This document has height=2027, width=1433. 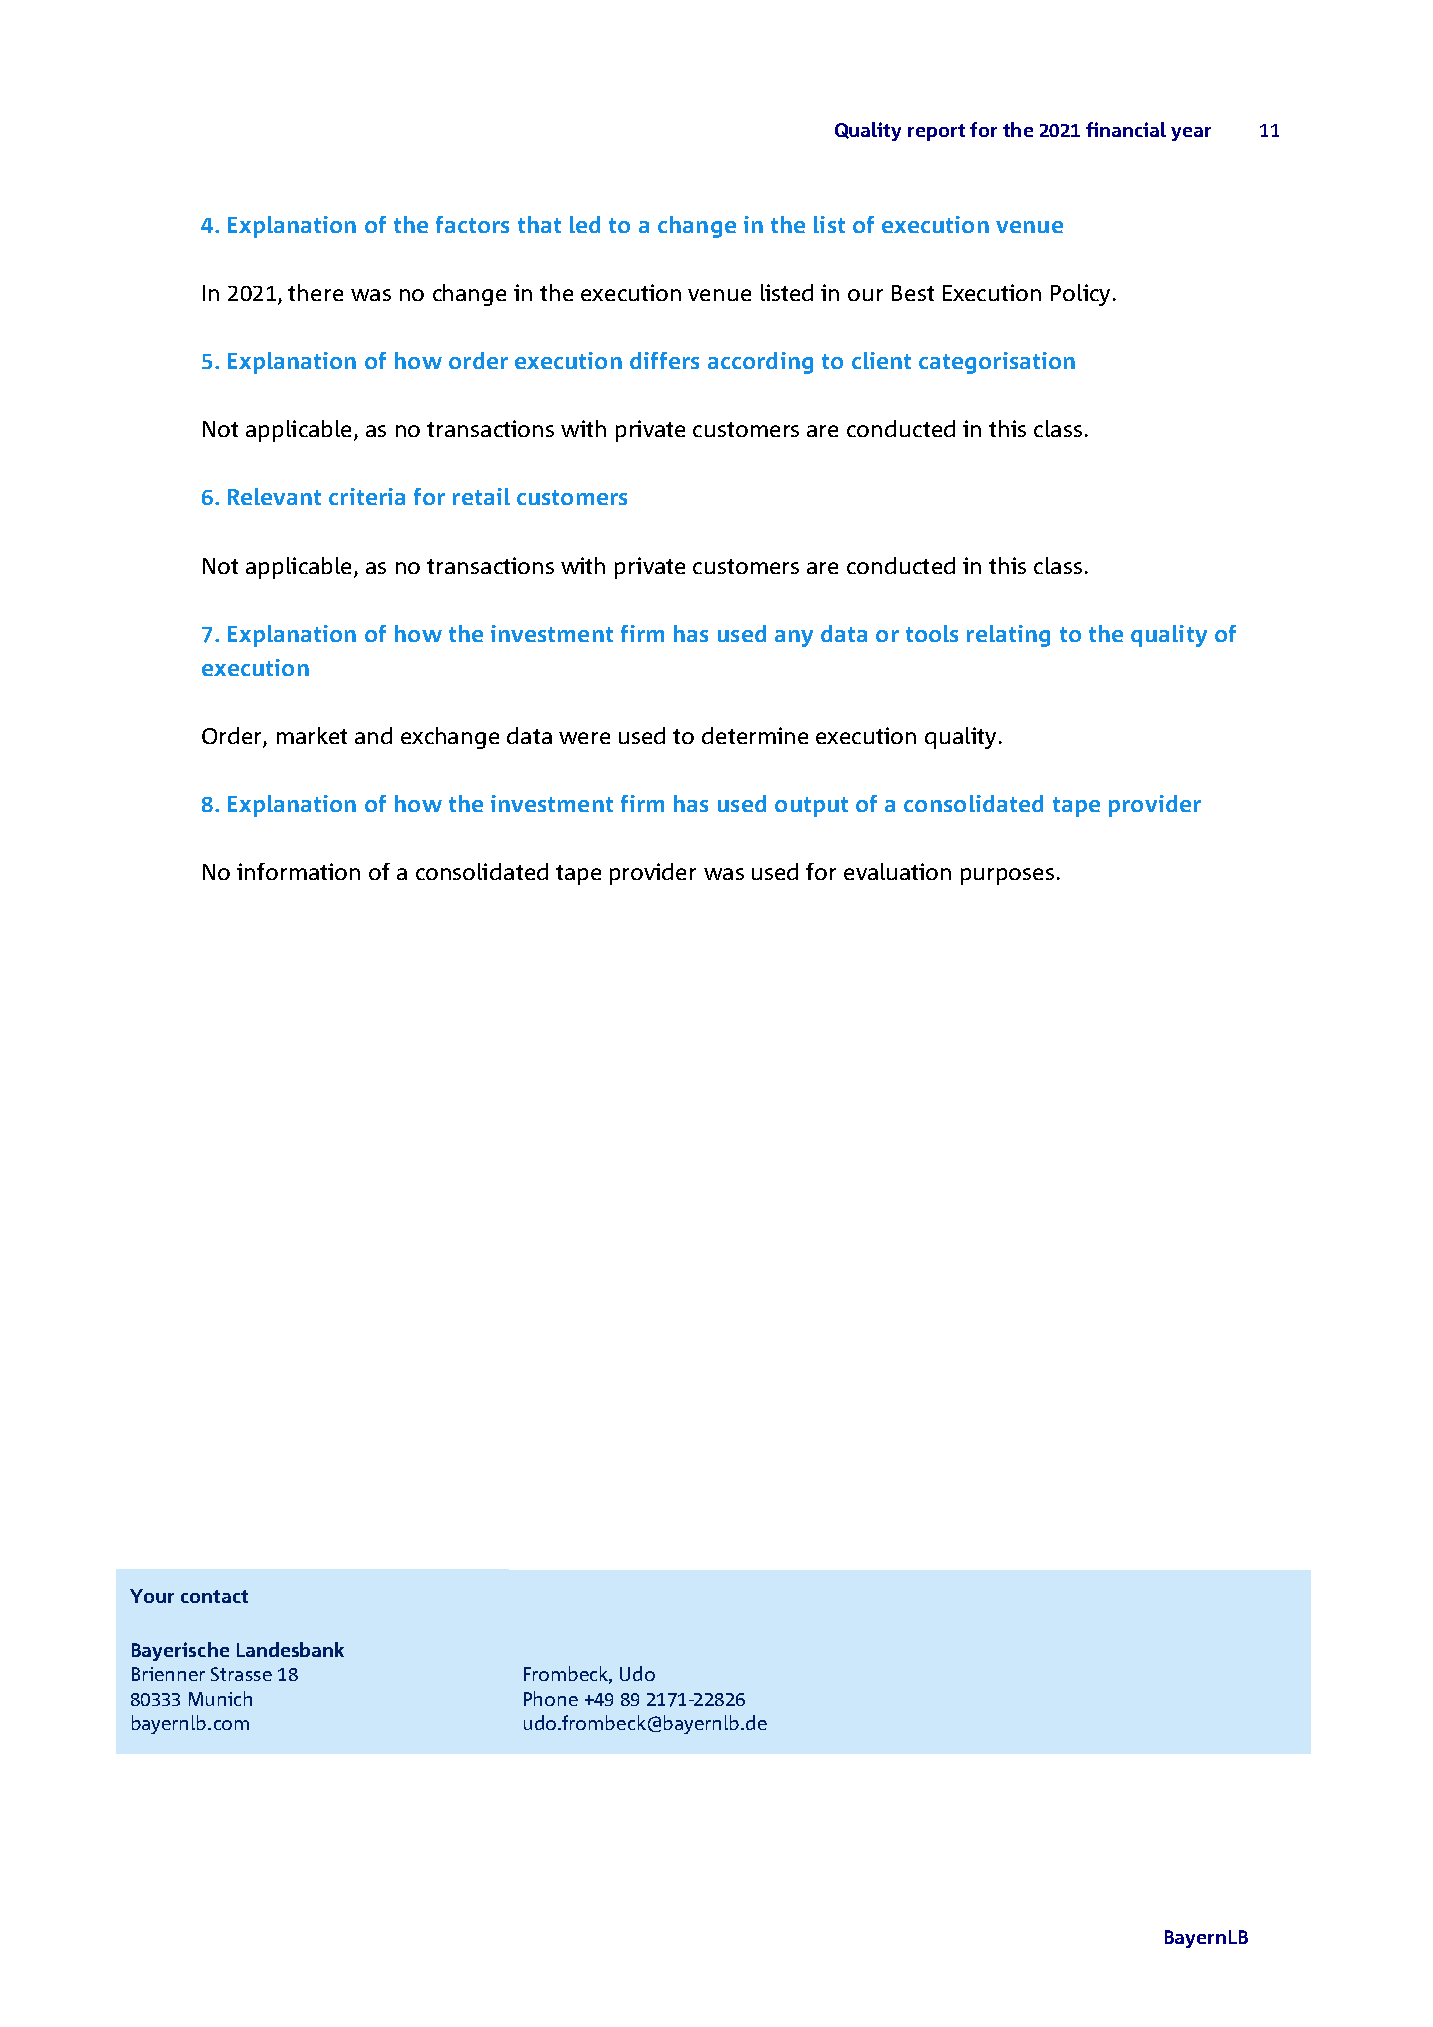 I want to click on purposes, so click(x=1007, y=876).
